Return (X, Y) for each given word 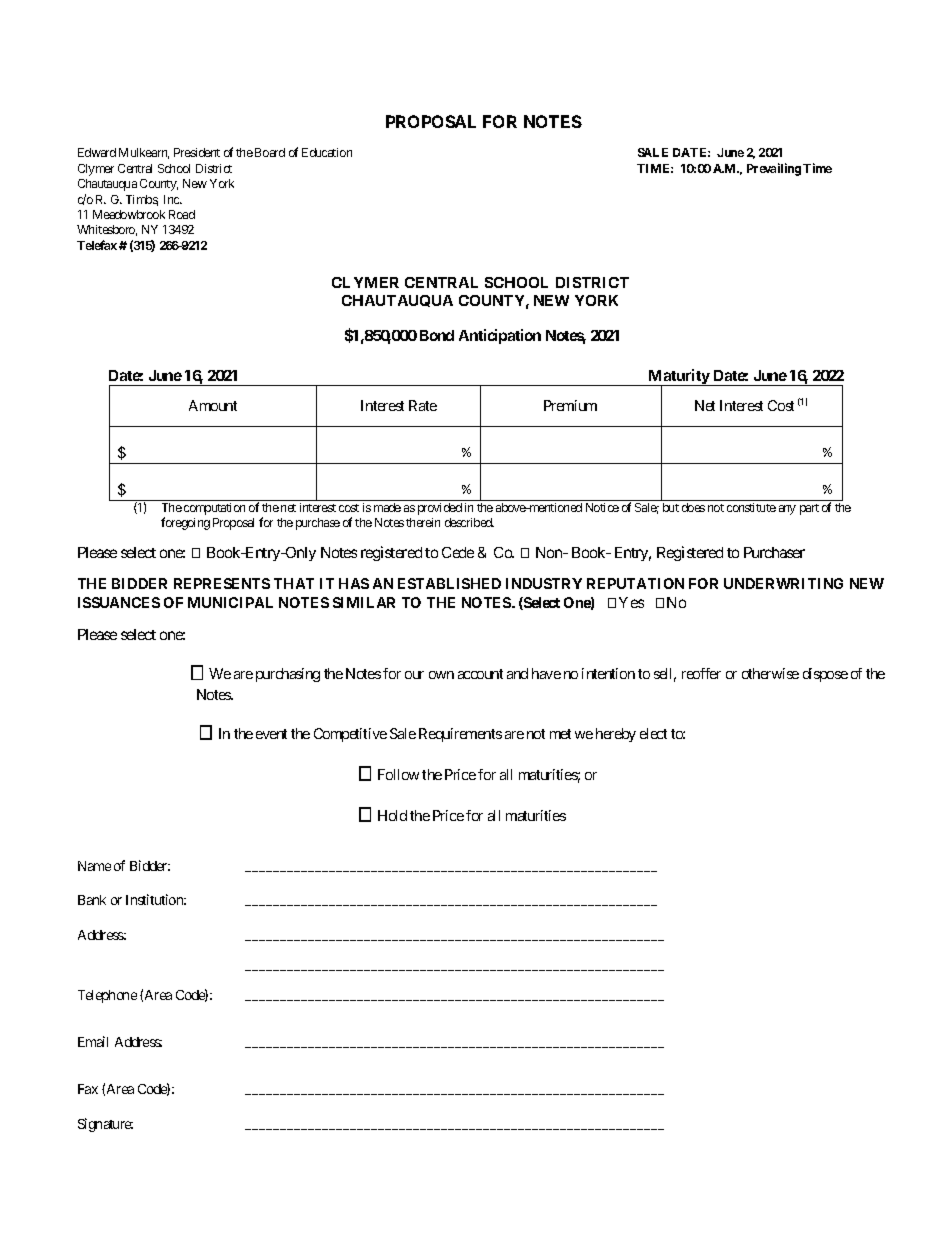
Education (327, 152)
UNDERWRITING (783, 583)
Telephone (107, 996)
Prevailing (774, 169)
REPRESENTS (222, 583)
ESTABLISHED (449, 583)
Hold (392, 815)
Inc (172, 199)
